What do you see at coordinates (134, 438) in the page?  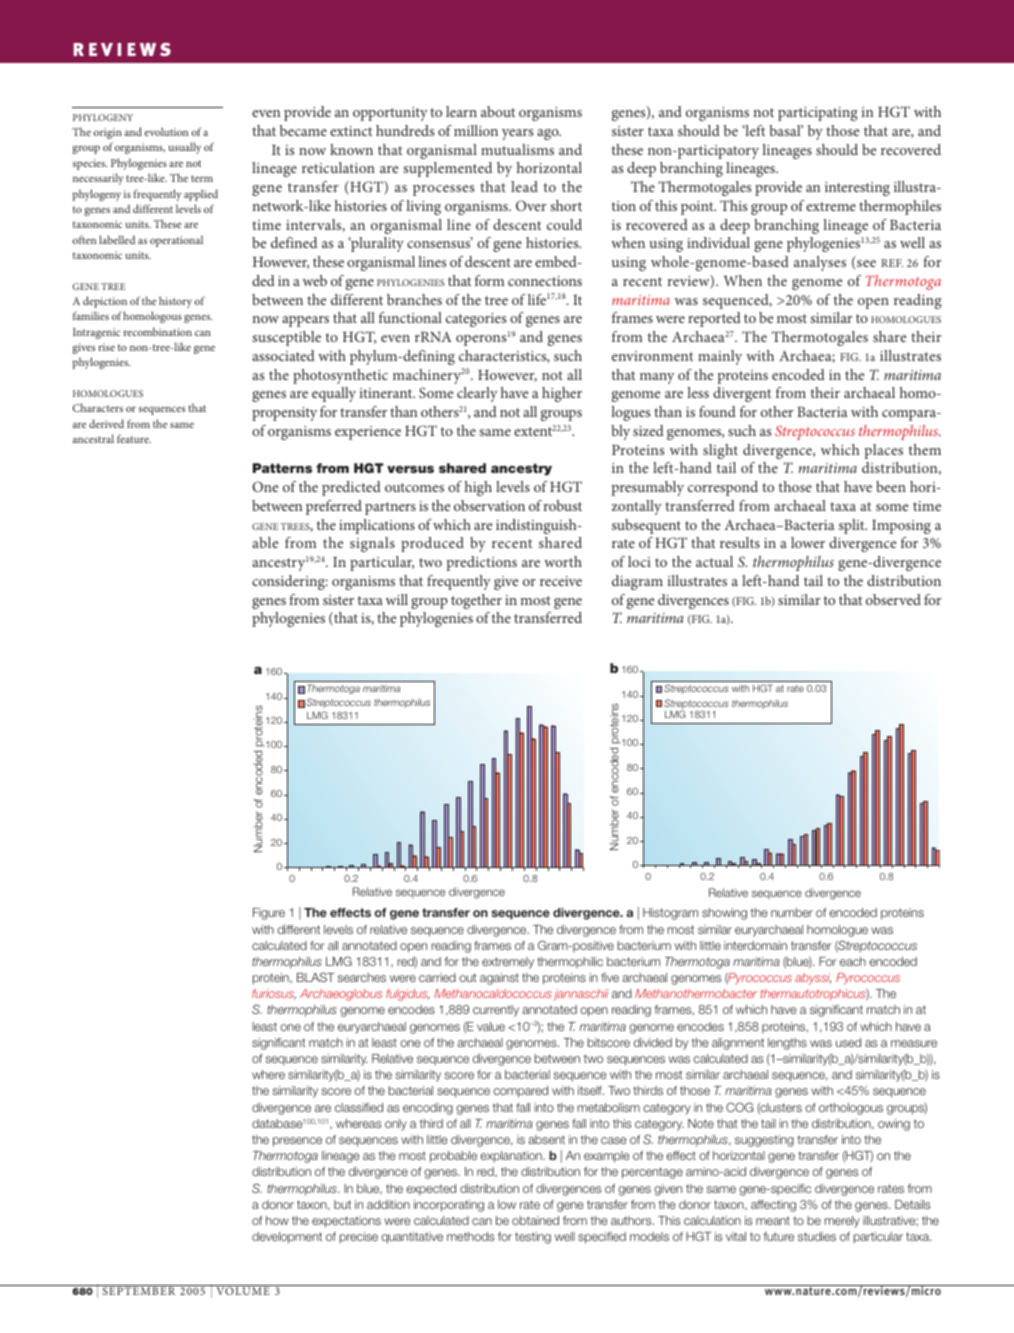 I see `feature` at bounding box center [134, 438].
